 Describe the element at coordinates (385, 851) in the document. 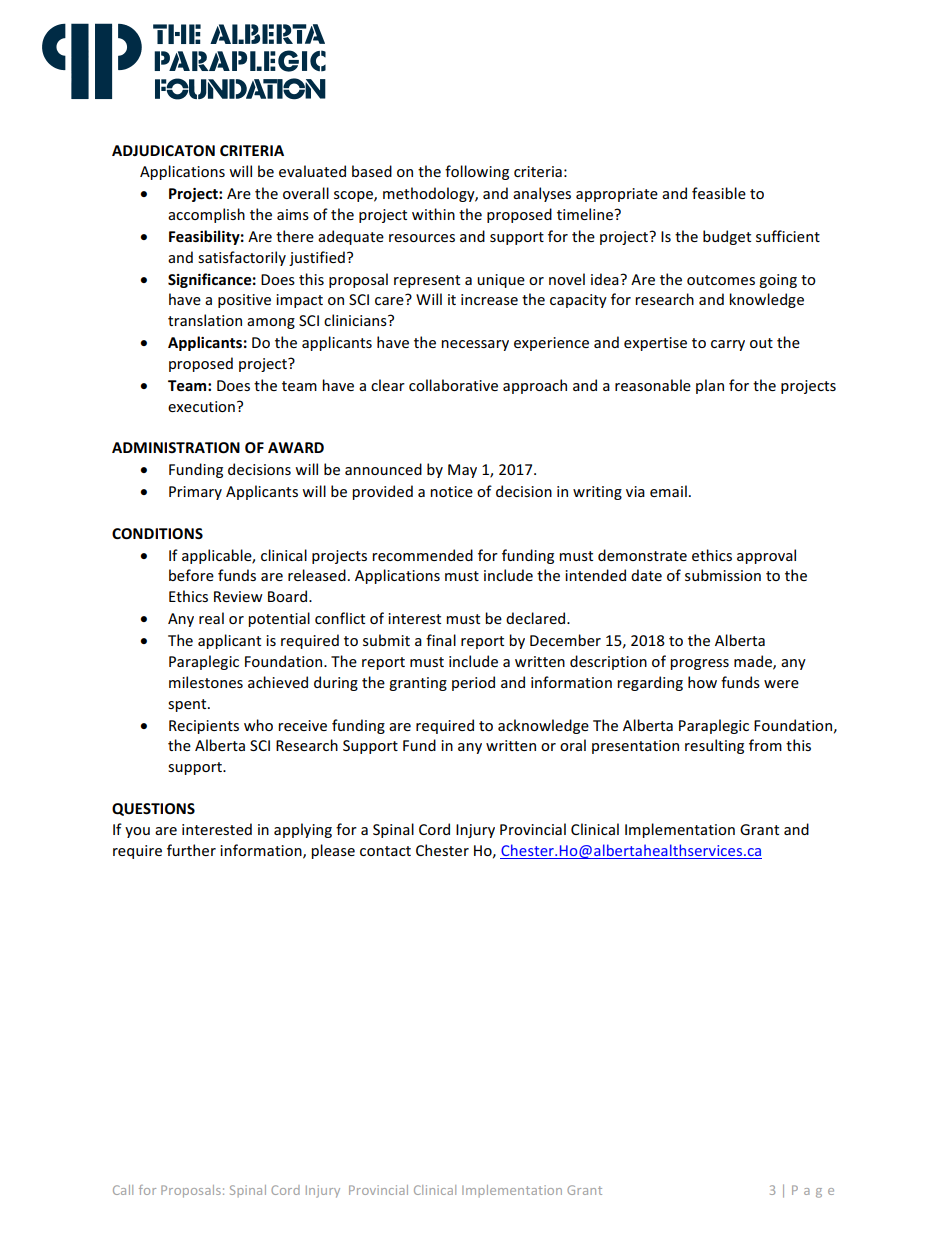

I see `contact` at that location.
